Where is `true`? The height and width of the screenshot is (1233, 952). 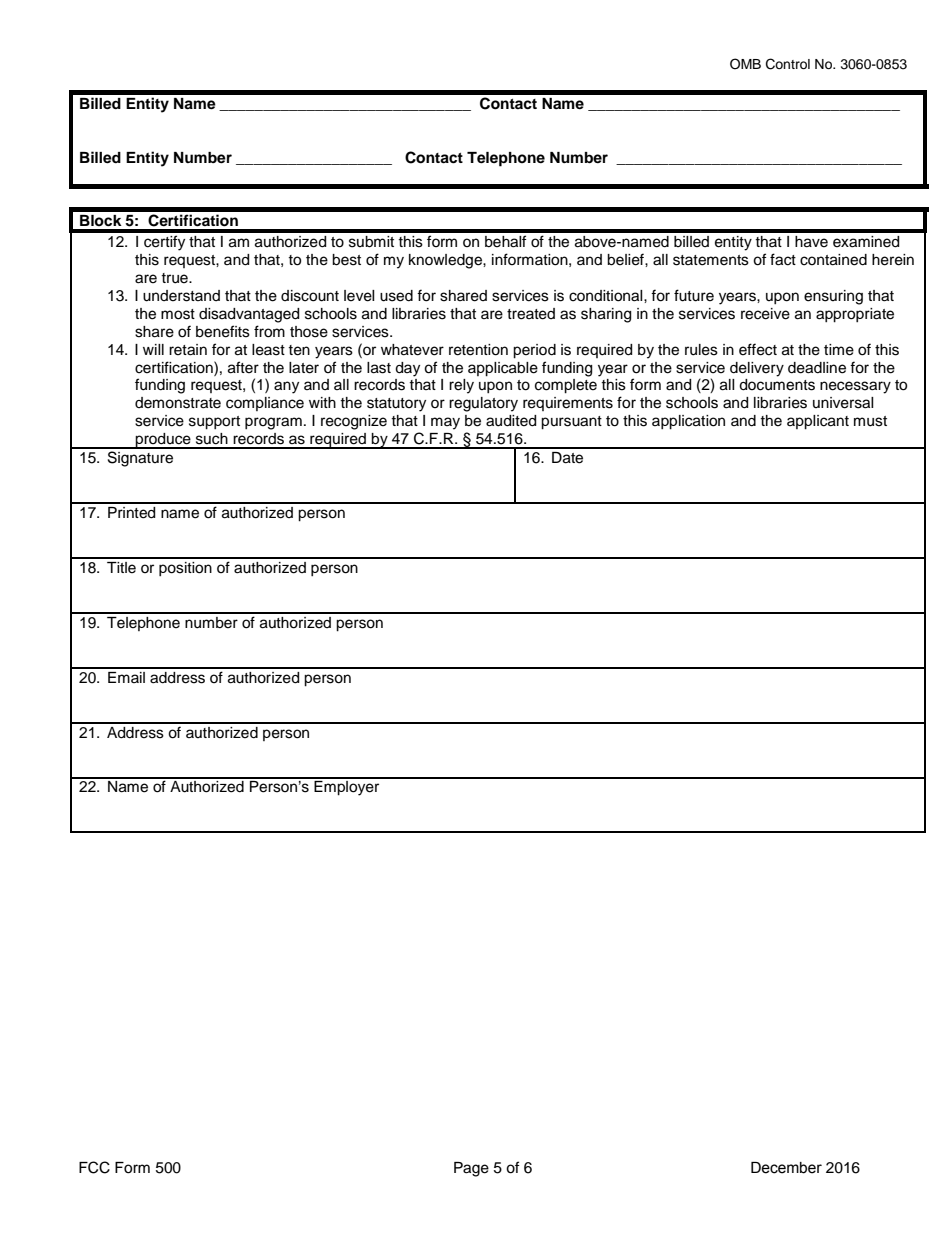 true is located at coordinates (175, 278).
